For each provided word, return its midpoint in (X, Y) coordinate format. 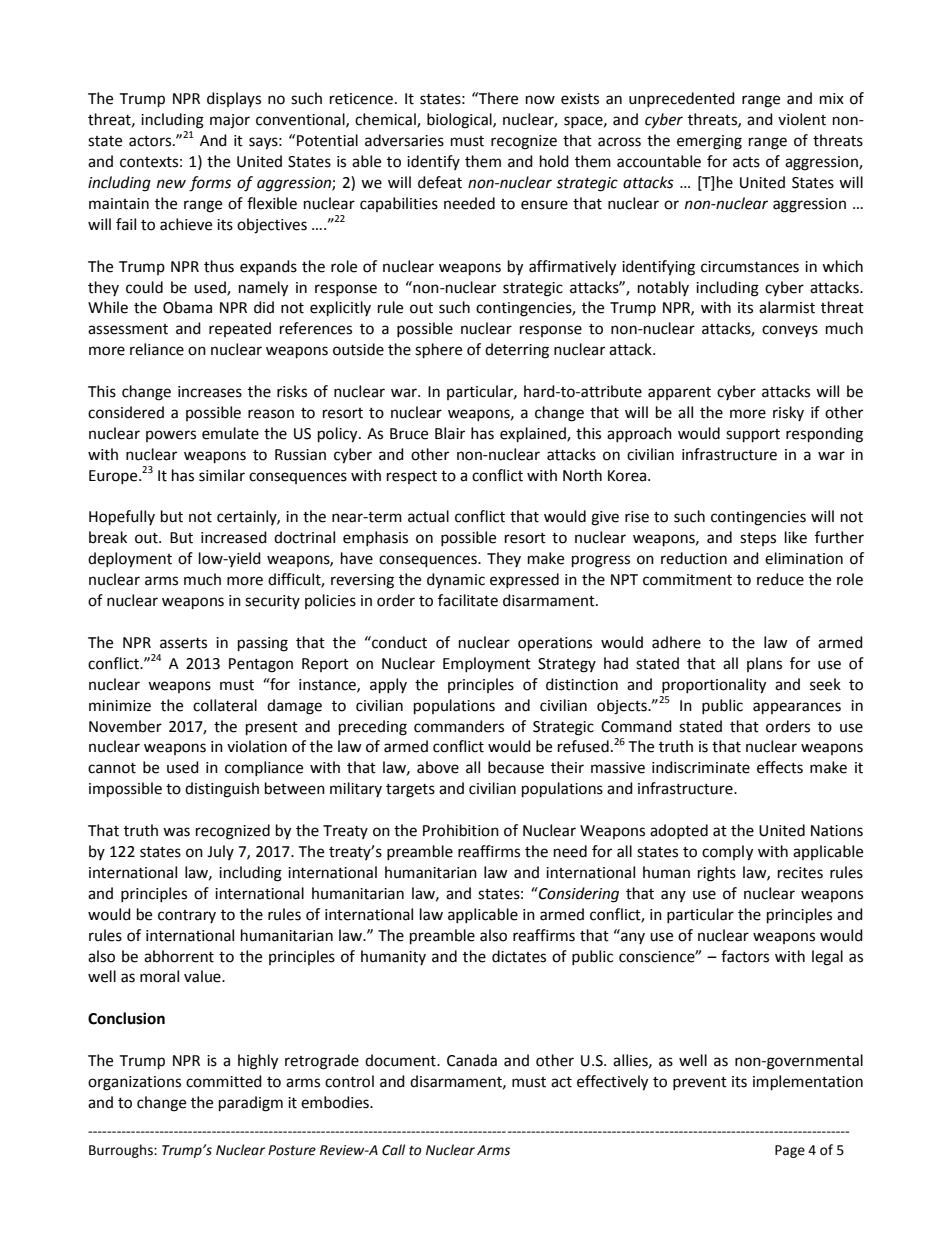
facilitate (468, 600)
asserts (183, 643)
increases (210, 392)
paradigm (251, 1104)
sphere (438, 351)
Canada (472, 1060)
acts (746, 162)
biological (460, 121)
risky (788, 413)
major (230, 121)
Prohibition (461, 830)
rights (717, 874)
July (220, 852)
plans (764, 664)
